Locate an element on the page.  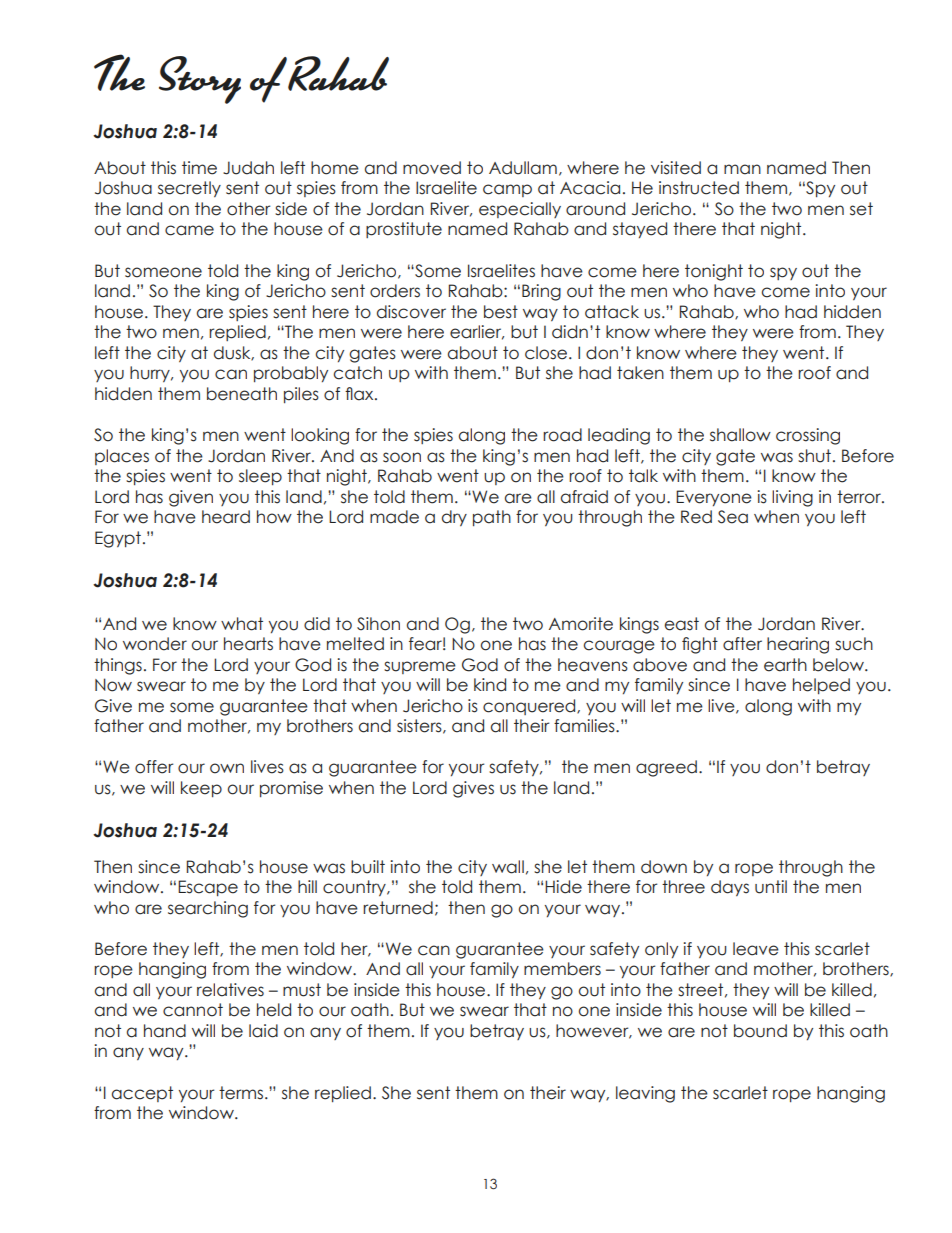
what is located at coordinates (242, 624).
